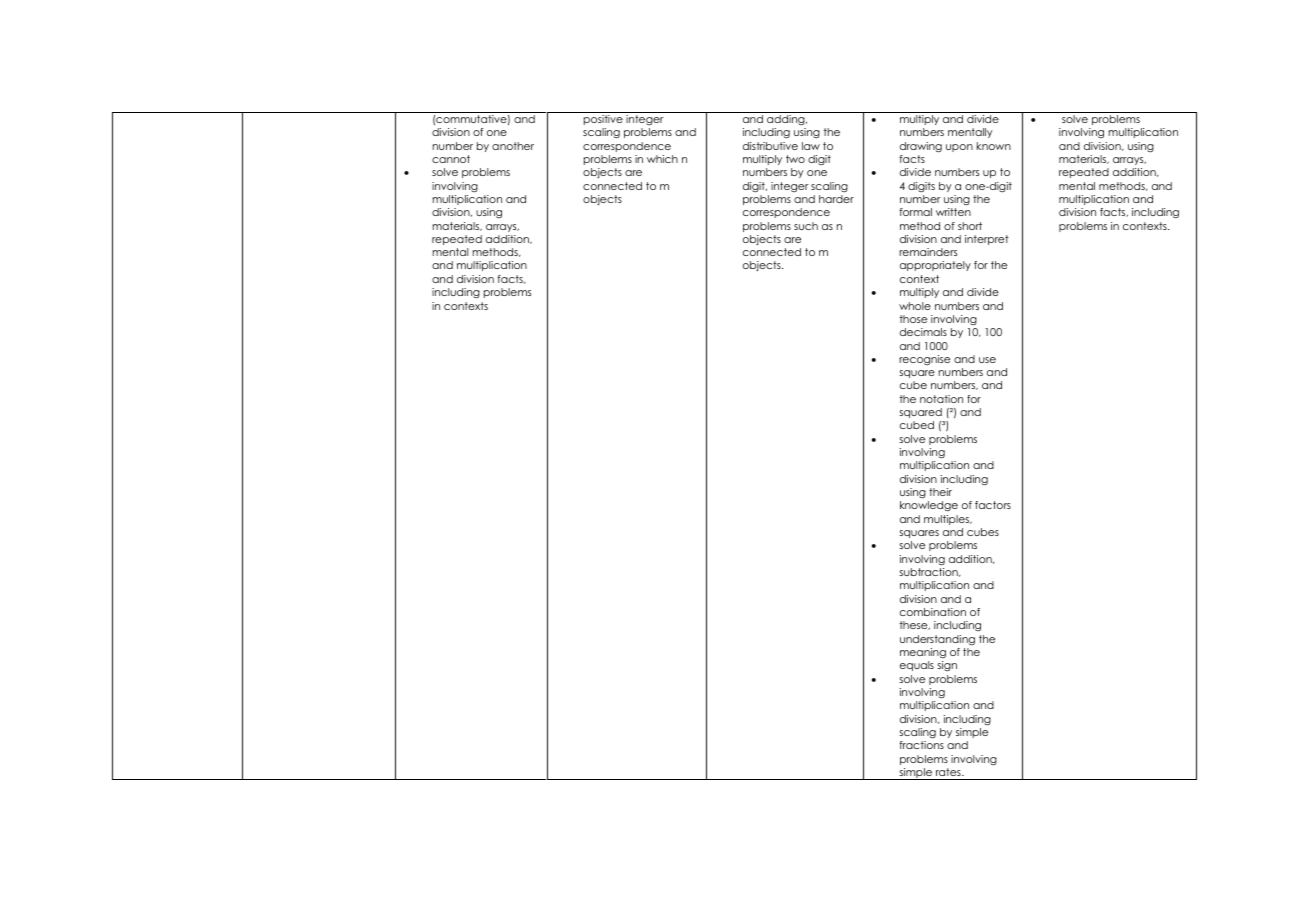 The image size is (1308, 924). Describe the element at coordinates (921, 147) in the document. I see `drawing` at that location.
